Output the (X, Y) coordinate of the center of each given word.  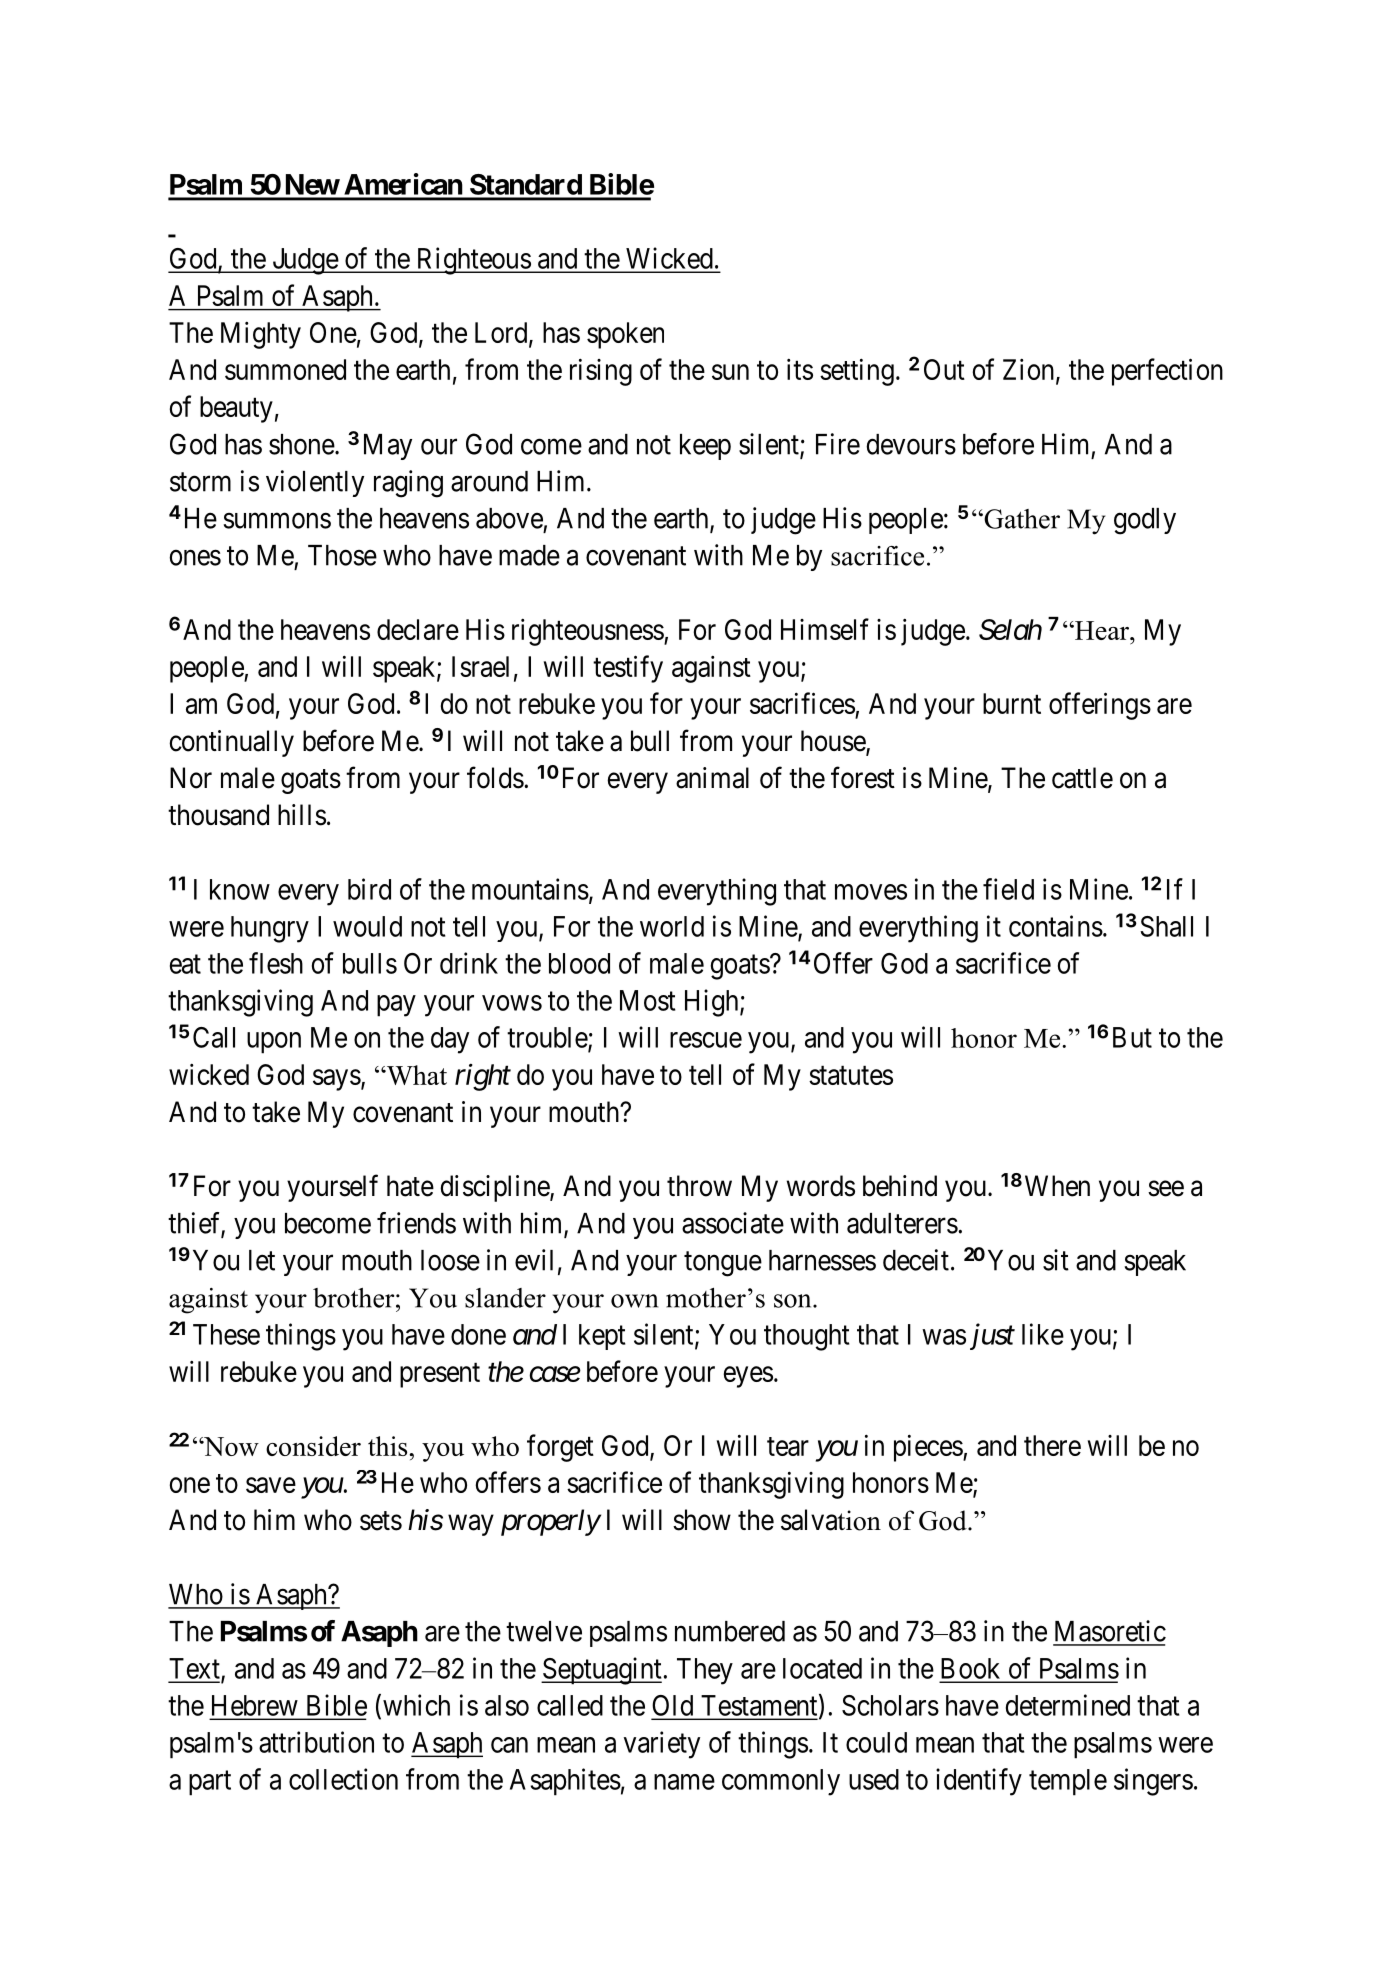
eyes (748, 1377)
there (1052, 1445)
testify (628, 669)
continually (231, 743)
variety (662, 1745)
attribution (316, 1742)
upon (274, 1043)
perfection (1167, 372)
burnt (1012, 703)
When (1057, 1186)
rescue (706, 1040)
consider (313, 1446)
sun (730, 372)
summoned (285, 369)
